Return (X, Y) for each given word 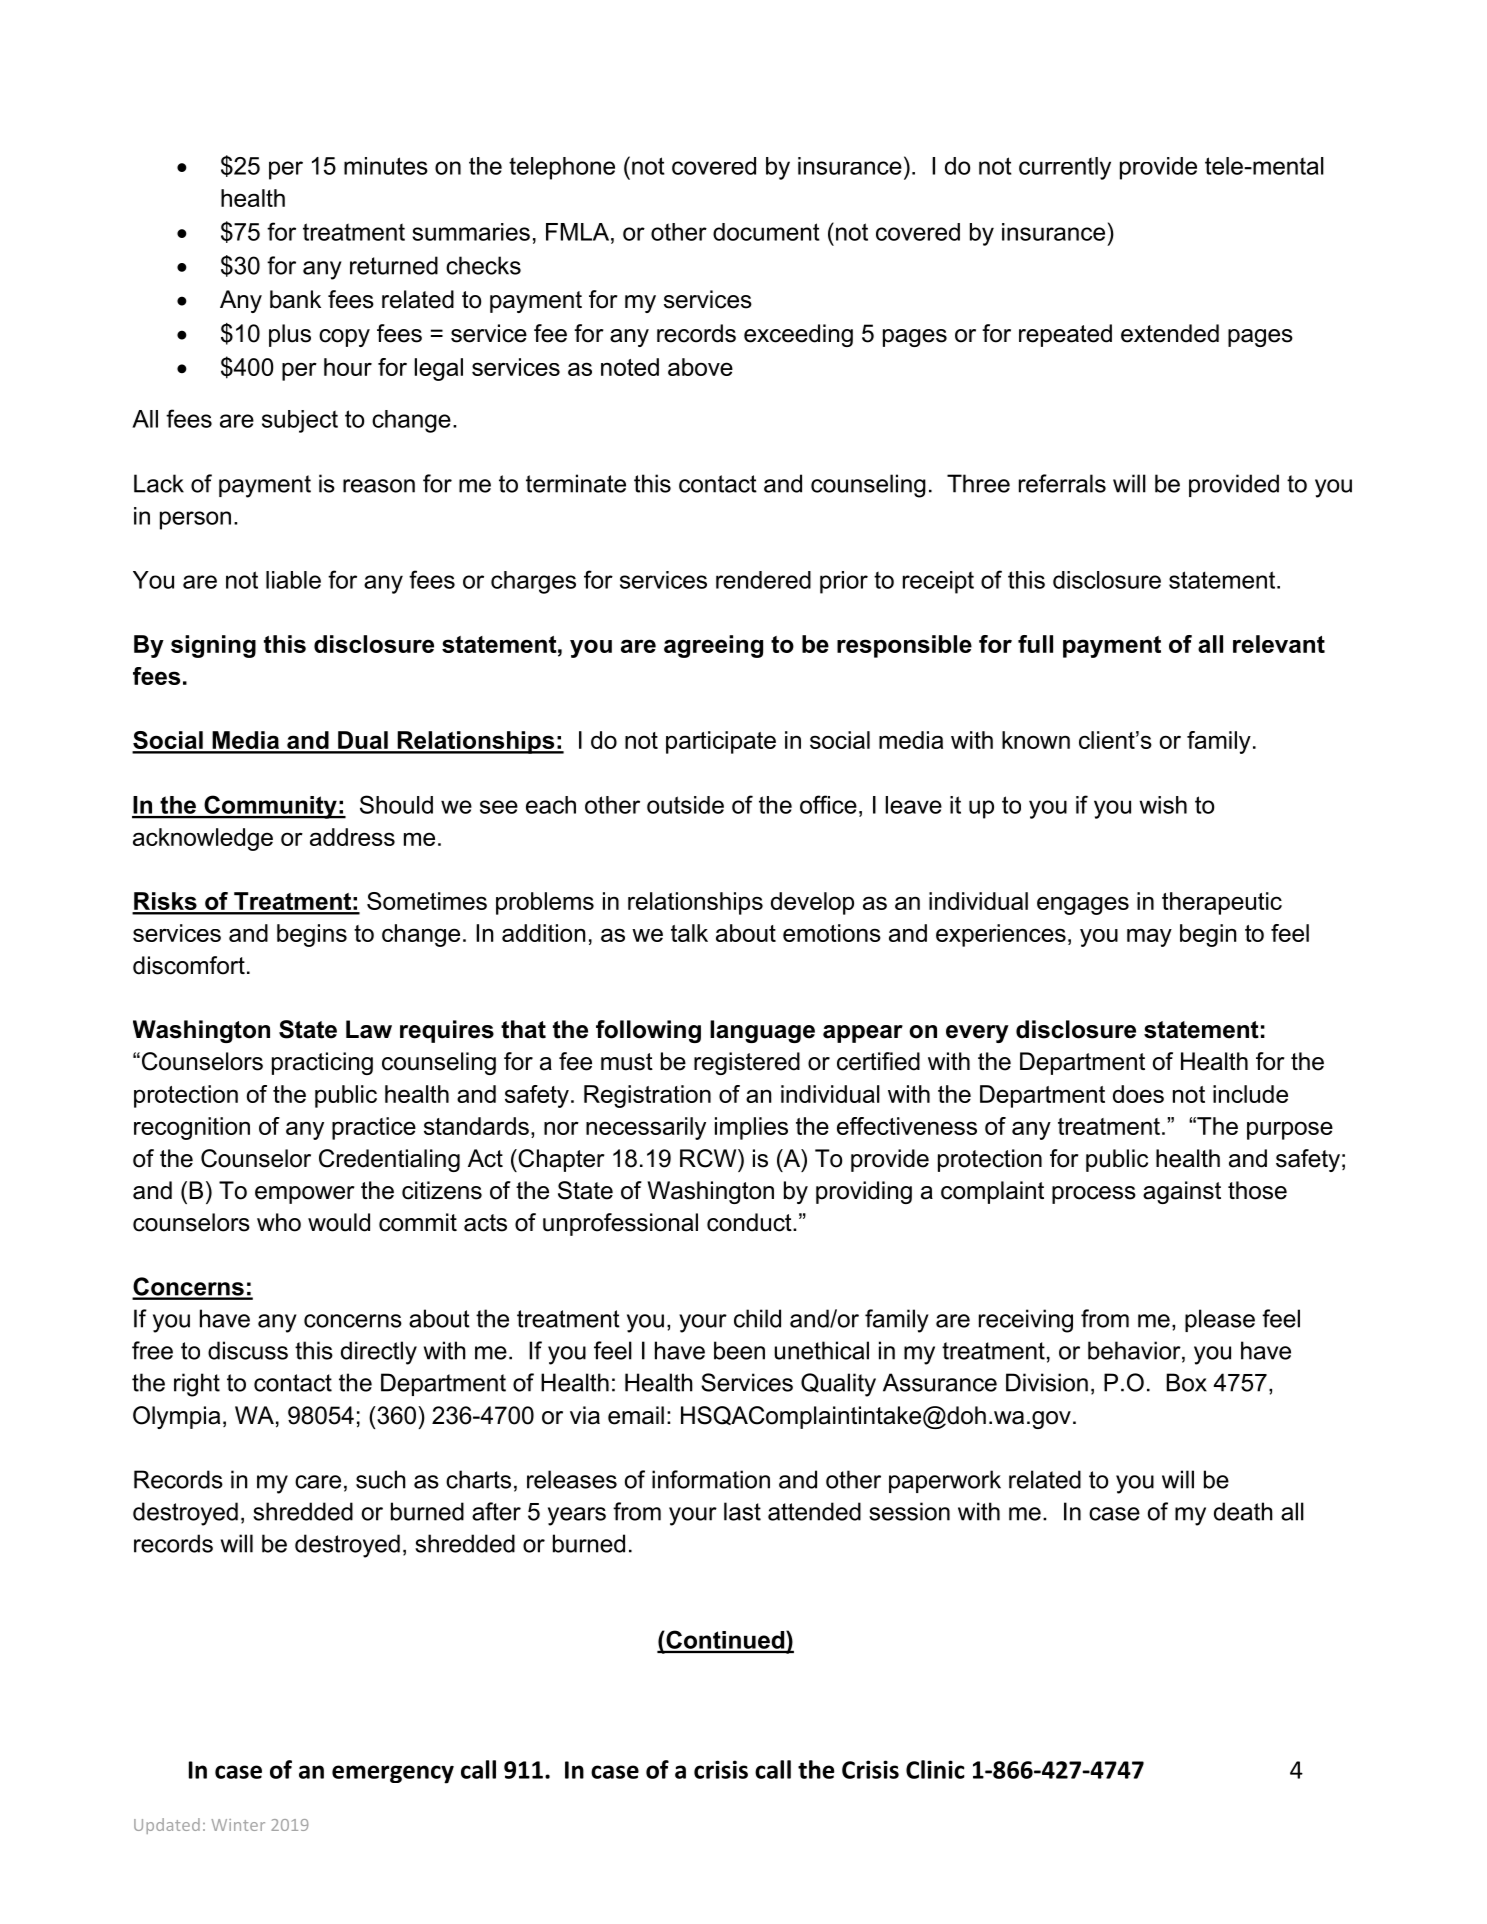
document (766, 232)
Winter (238, 1825)
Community (270, 807)
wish (1163, 805)
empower (305, 1195)
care (318, 1482)
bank (295, 299)
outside (685, 805)
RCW (709, 1158)
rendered (763, 580)
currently (1065, 168)
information (711, 1479)
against (1182, 1192)
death (1243, 1511)
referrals (1062, 483)
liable (293, 580)
